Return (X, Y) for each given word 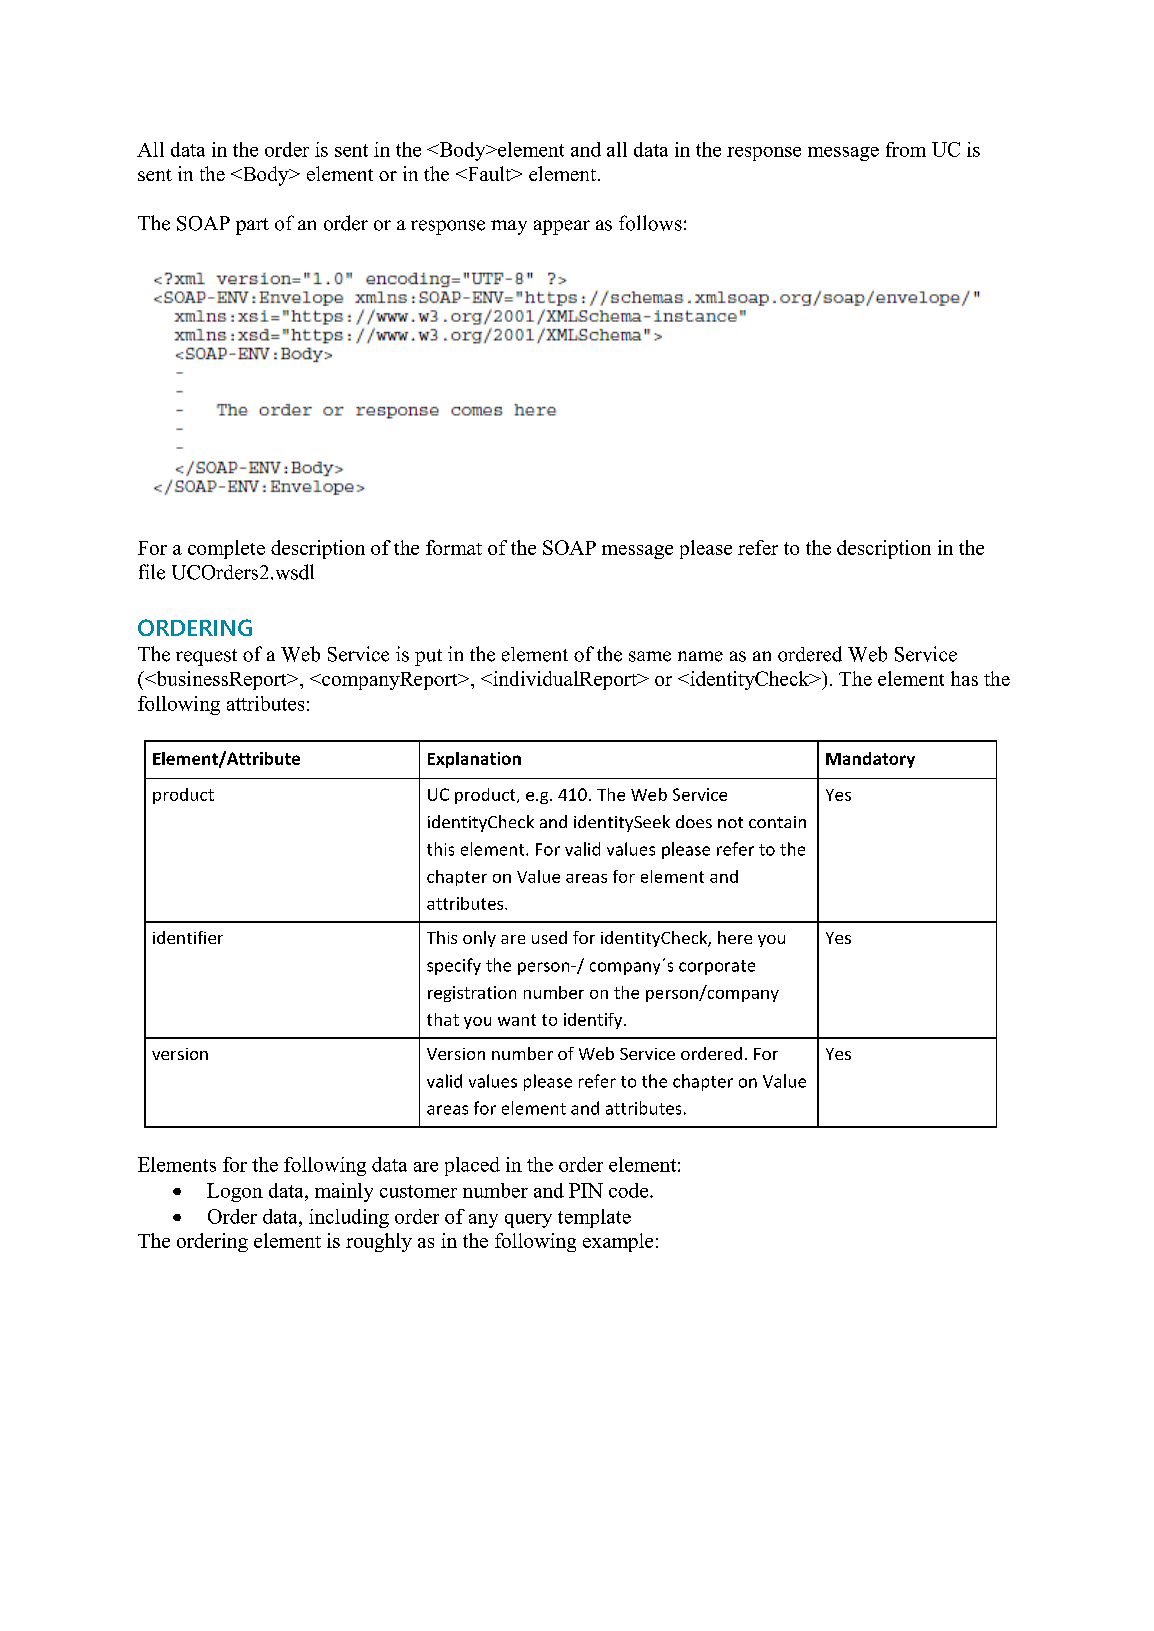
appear (562, 227)
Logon (235, 1192)
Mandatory (870, 760)
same (650, 656)
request (206, 657)
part (252, 226)
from (906, 149)
